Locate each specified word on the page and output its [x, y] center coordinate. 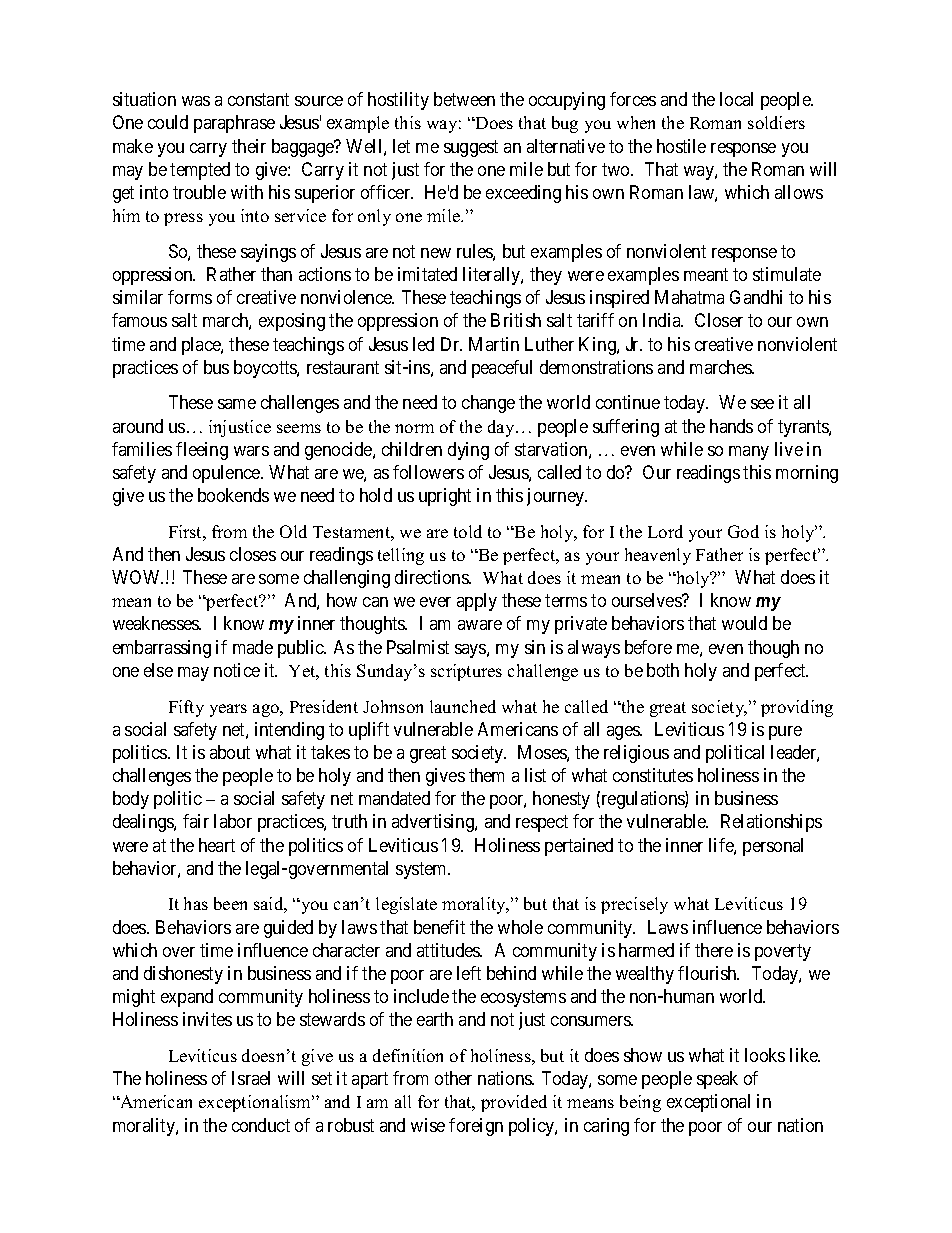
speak [717, 1080]
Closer [719, 320]
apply [477, 602]
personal [773, 847]
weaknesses [157, 623]
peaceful [502, 369]
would [744, 623]
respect [542, 824]
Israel [251, 1078]
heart [217, 845]
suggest [471, 148]
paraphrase [234, 124]
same [237, 404]
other [453, 1078]
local [736, 99]
